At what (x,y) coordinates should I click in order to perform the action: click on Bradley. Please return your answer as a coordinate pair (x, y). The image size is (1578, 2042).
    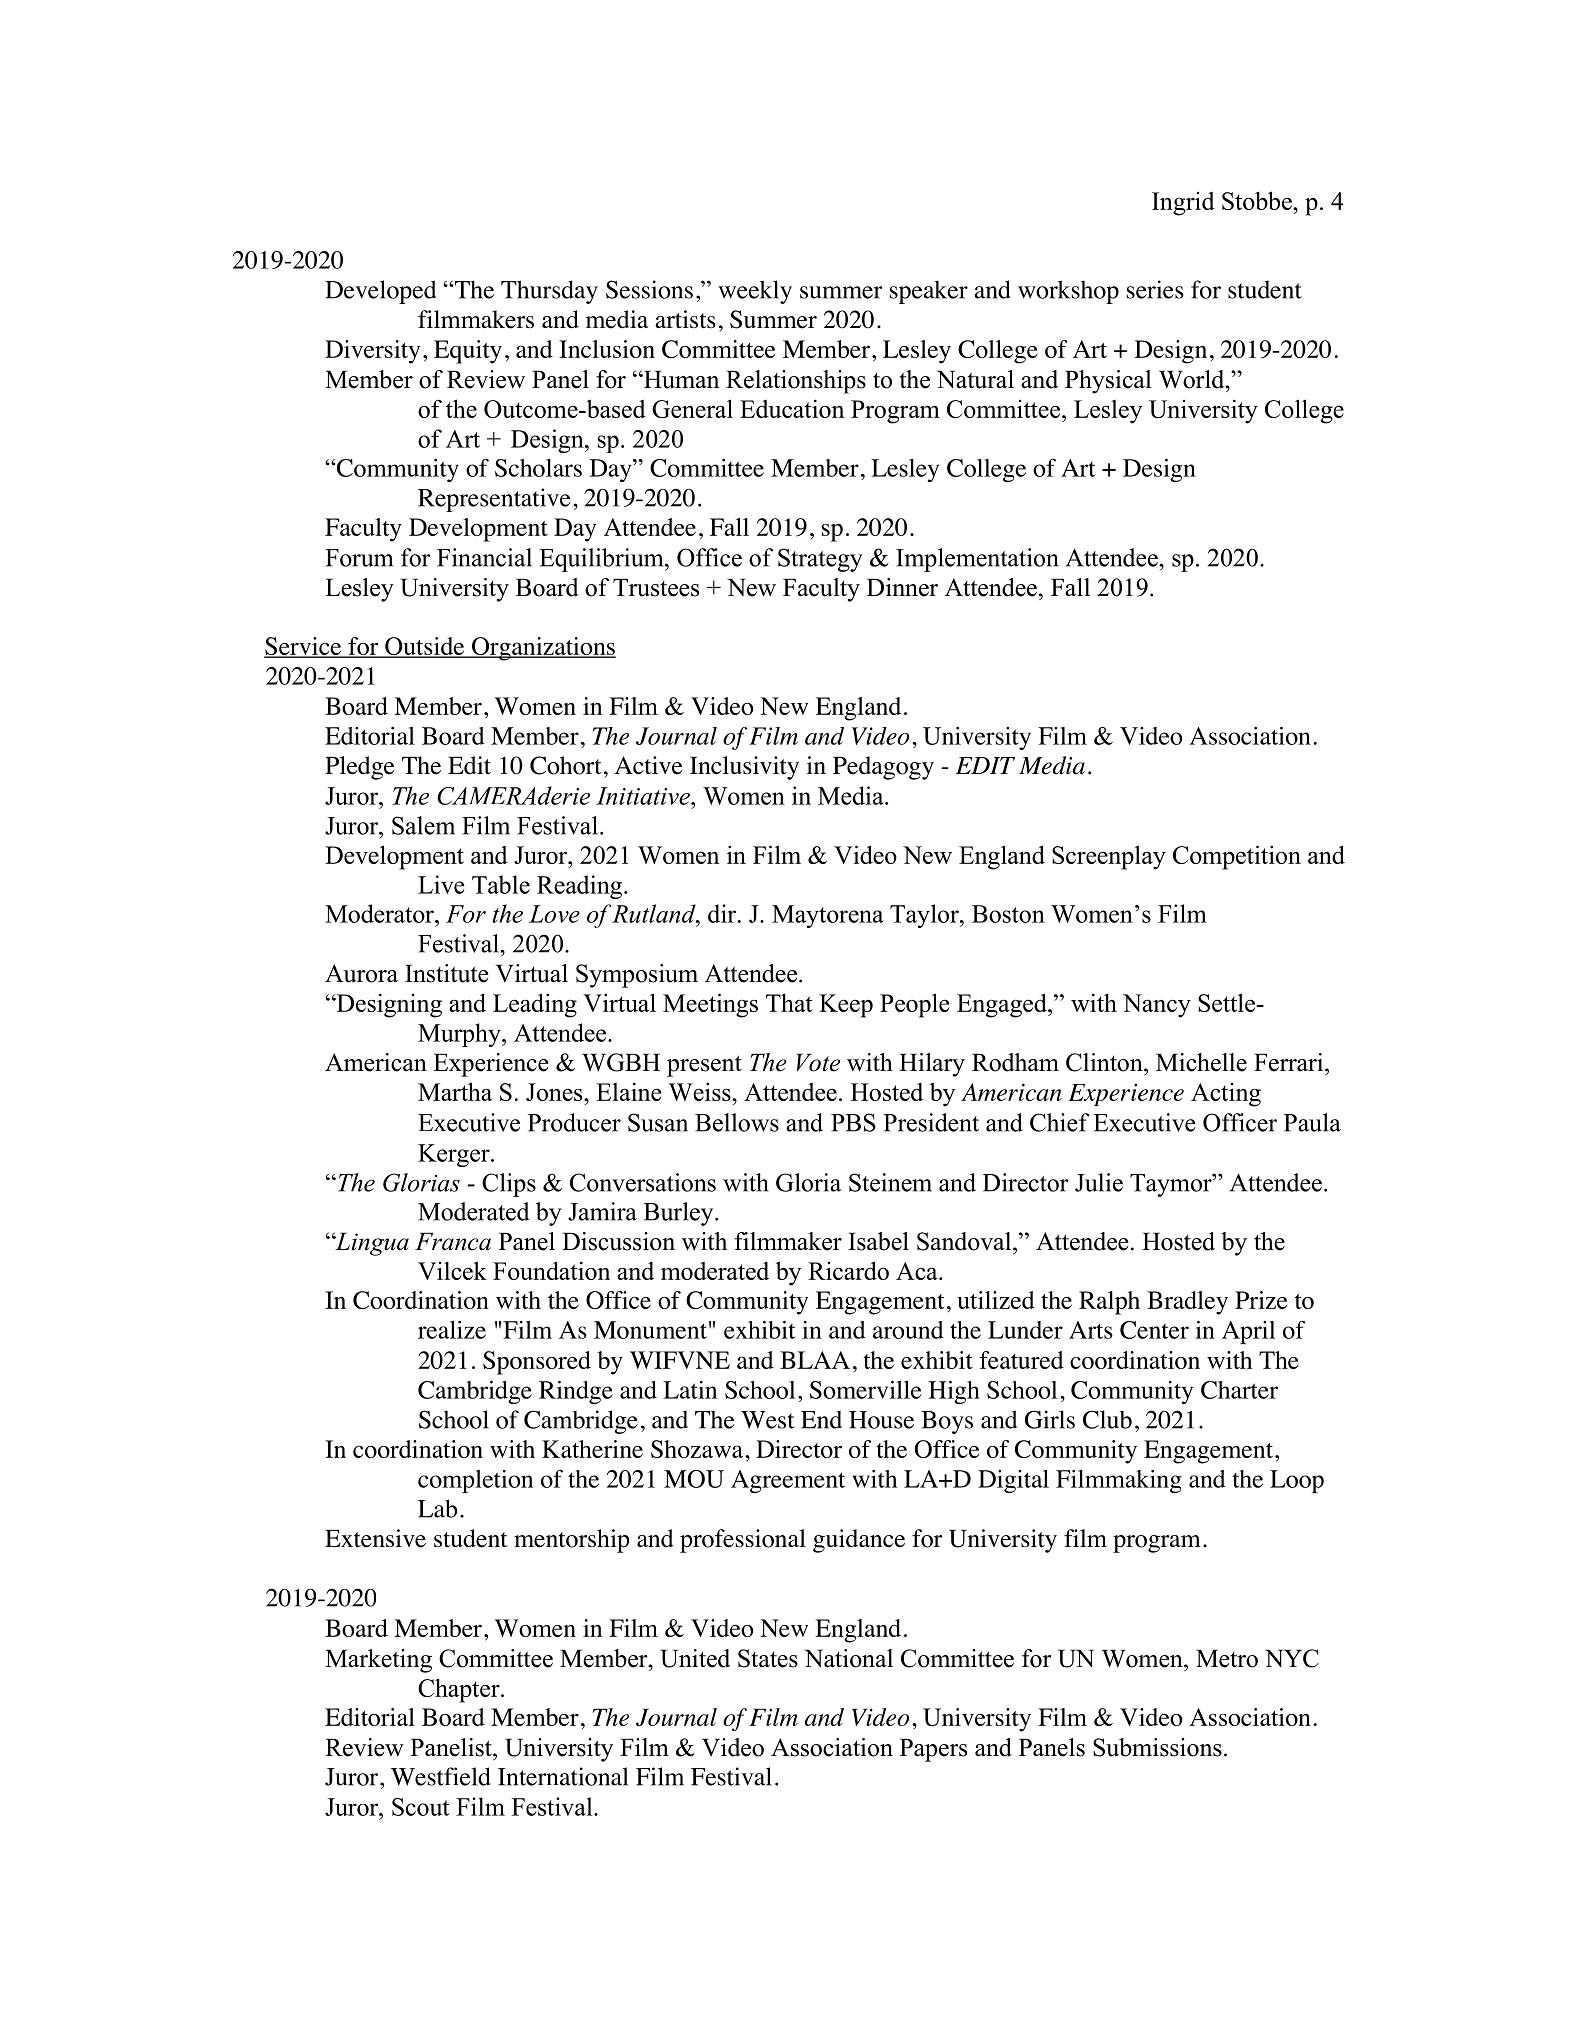
    Looking at the image, I should click on (1187, 1303).
